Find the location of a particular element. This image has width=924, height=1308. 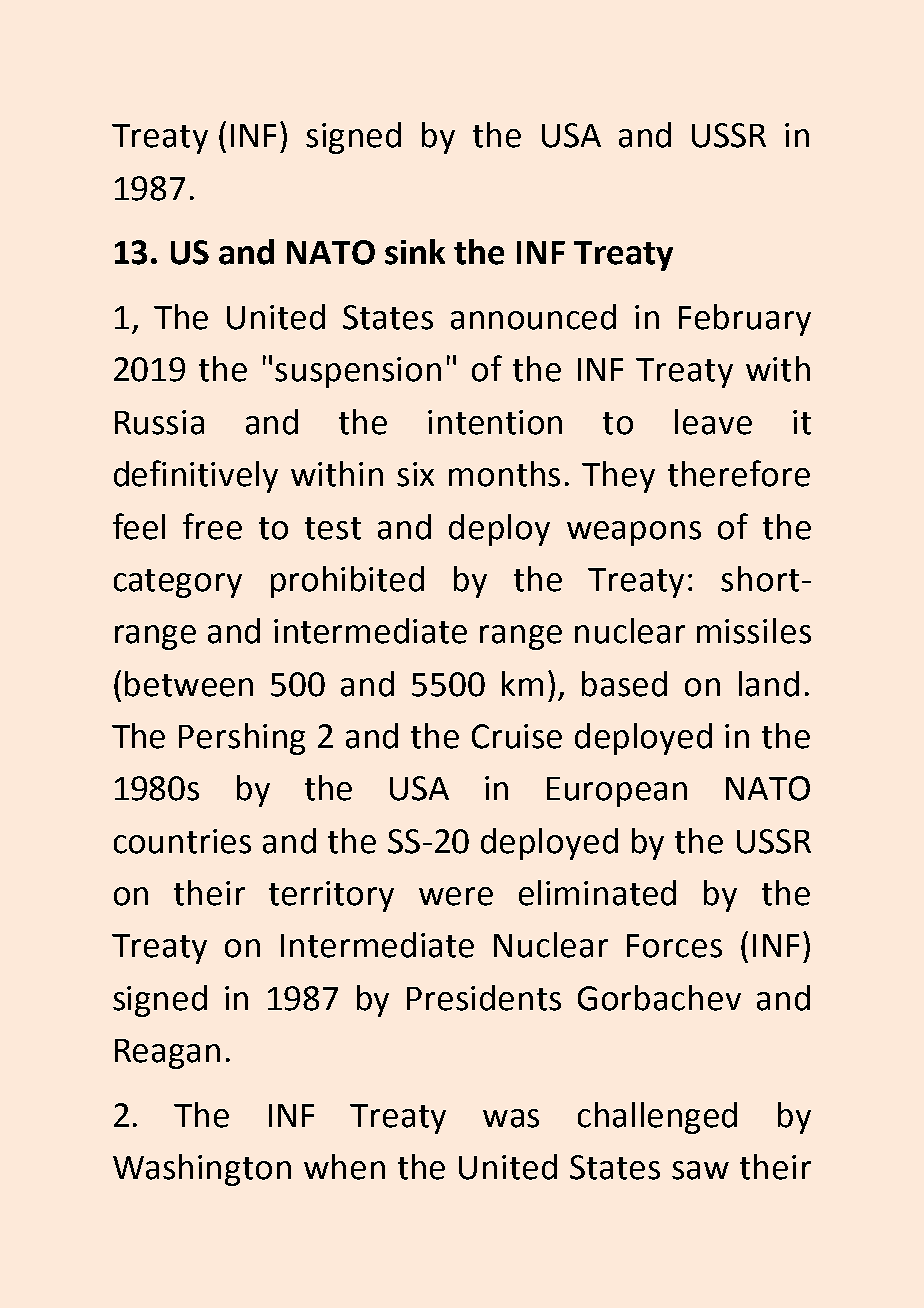

suspension is located at coordinates (358, 372).
